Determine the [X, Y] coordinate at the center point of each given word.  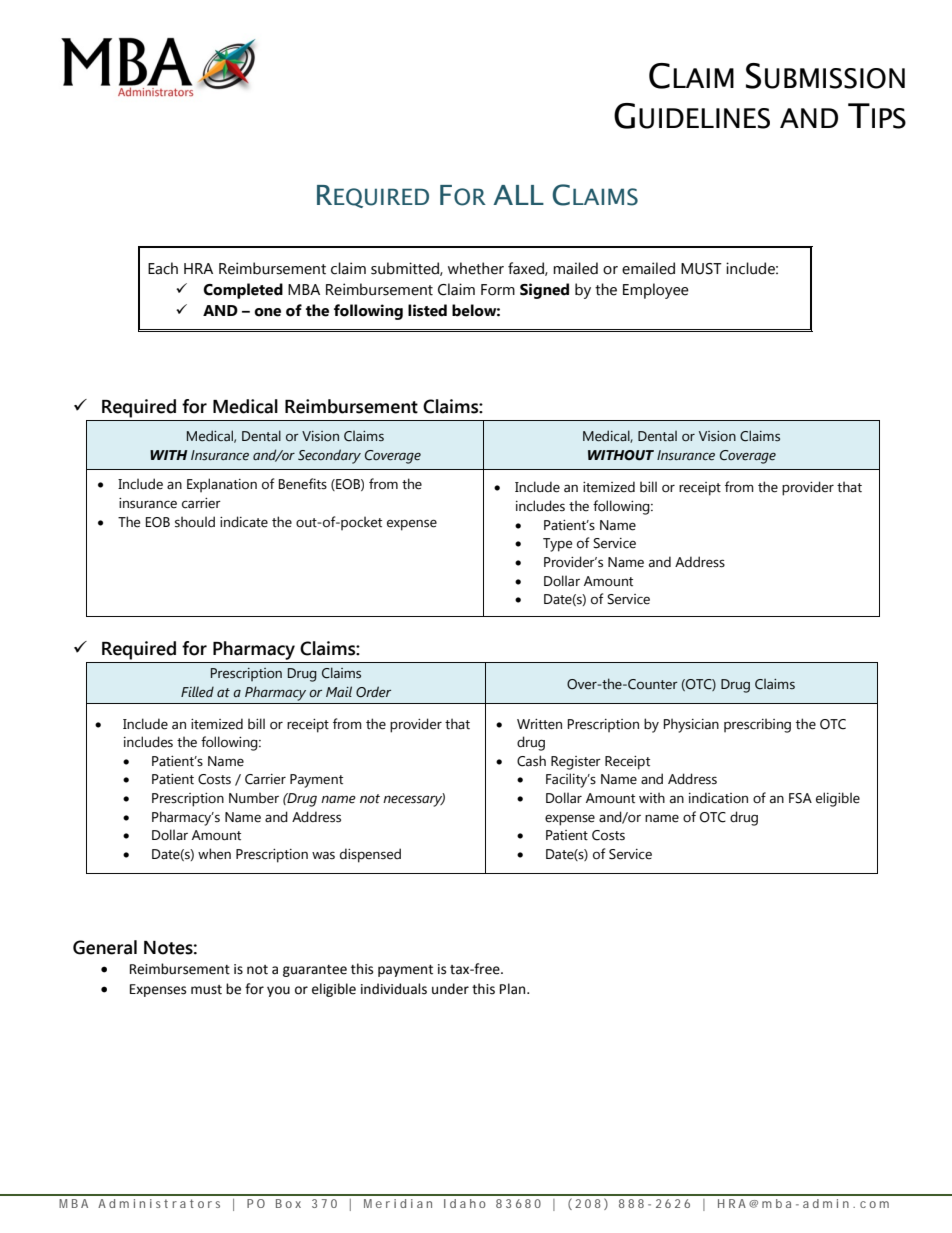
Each [163, 268]
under [450, 989]
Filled [197, 691]
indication [718, 797]
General [105, 947]
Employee [656, 291]
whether [476, 268]
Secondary [329, 456]
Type [557, 545]
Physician [691, 725]
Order [373, 692]
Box [288, 1203]
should [195, 522]
